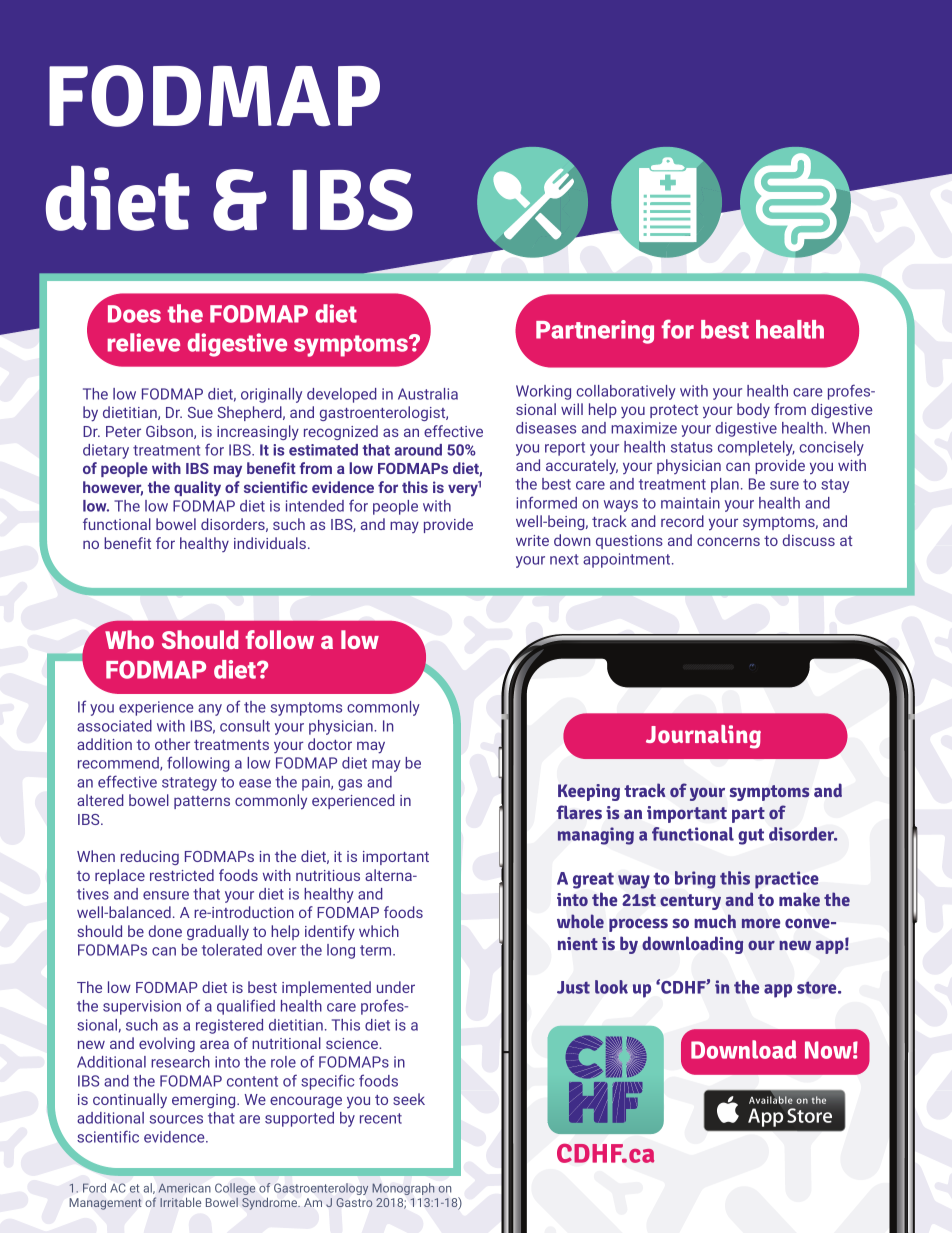 This document has width=952, height=1233. I want to click on American, so click(184, 1188).
